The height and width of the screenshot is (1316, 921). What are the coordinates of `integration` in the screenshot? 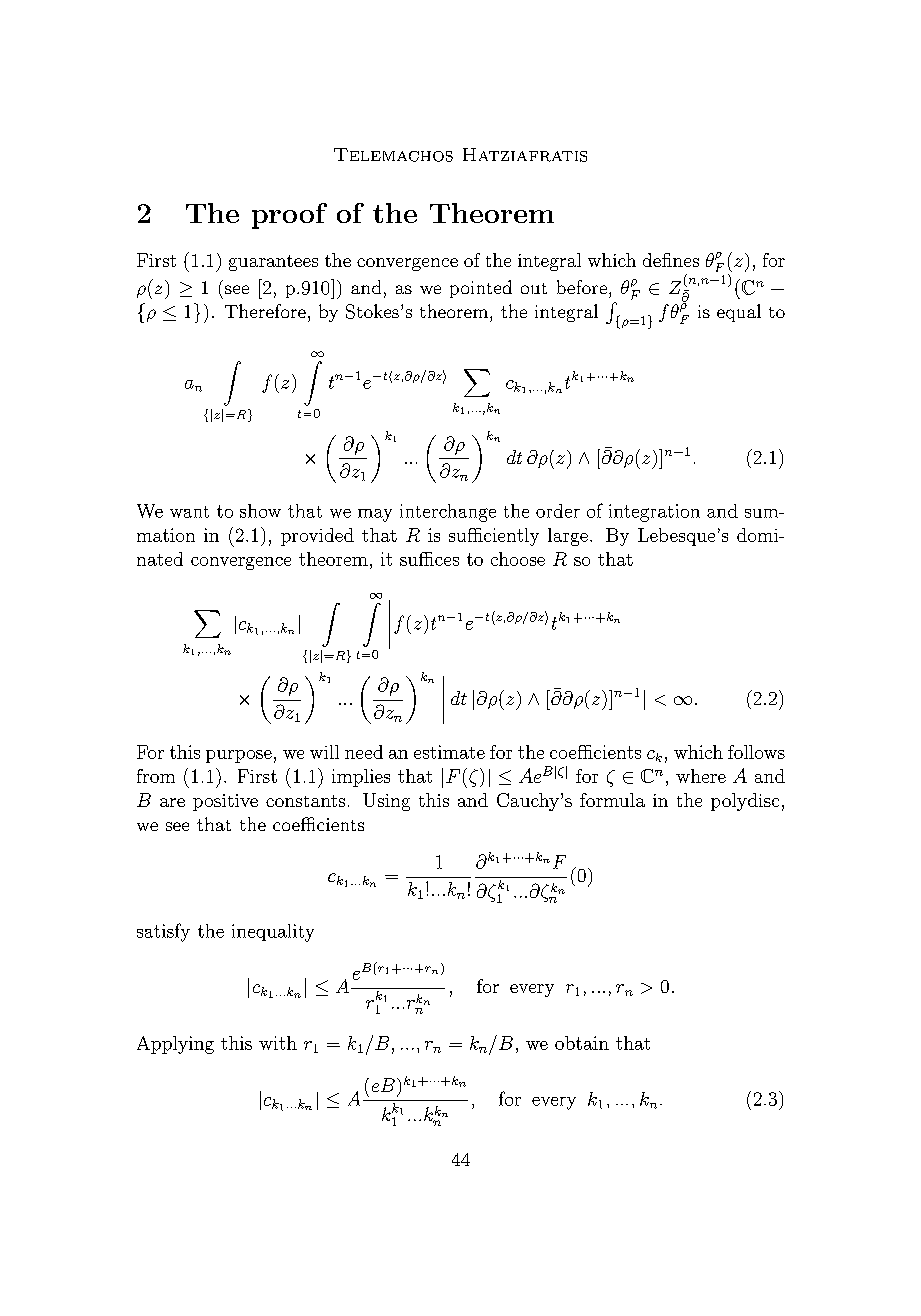 It's located at (654, 513).
